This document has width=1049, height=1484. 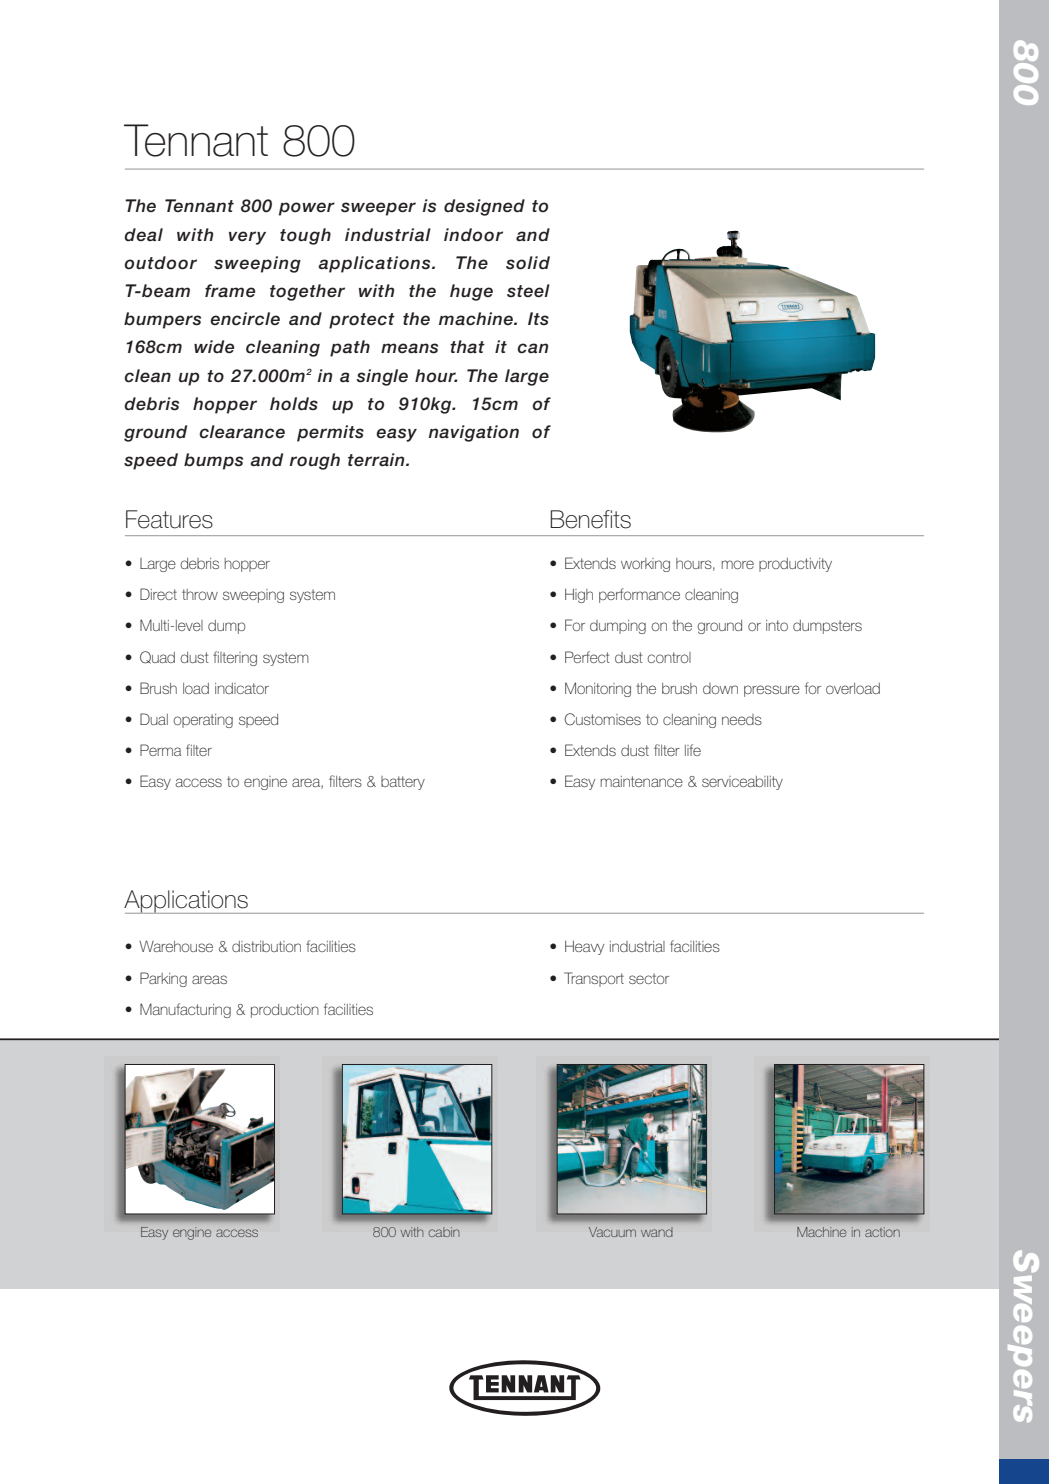 What do you see at coordinates (598, 689) in the document?
I see `Monitoring` at bounding box center [598, 689].
